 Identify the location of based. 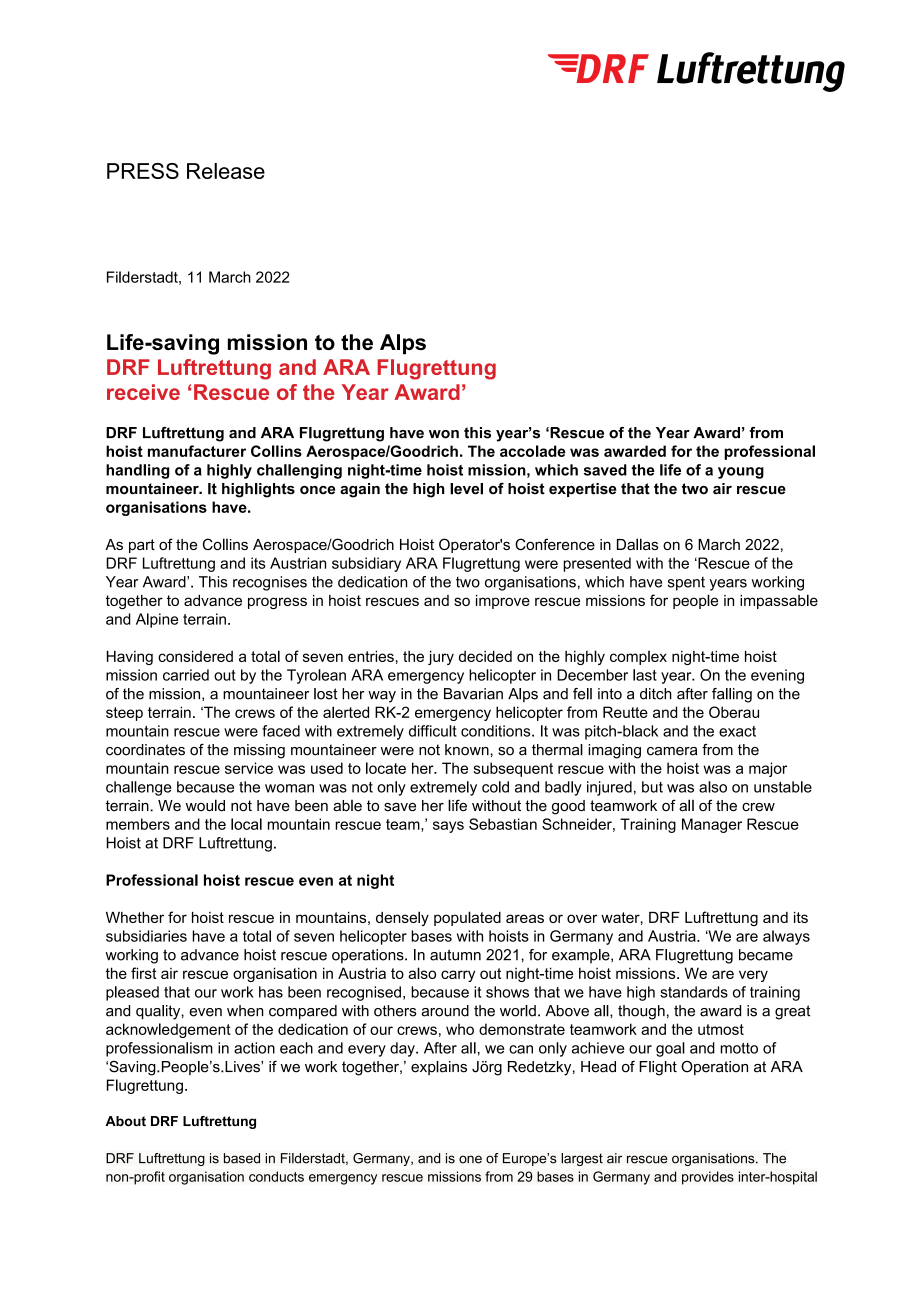
(242, 1158).
